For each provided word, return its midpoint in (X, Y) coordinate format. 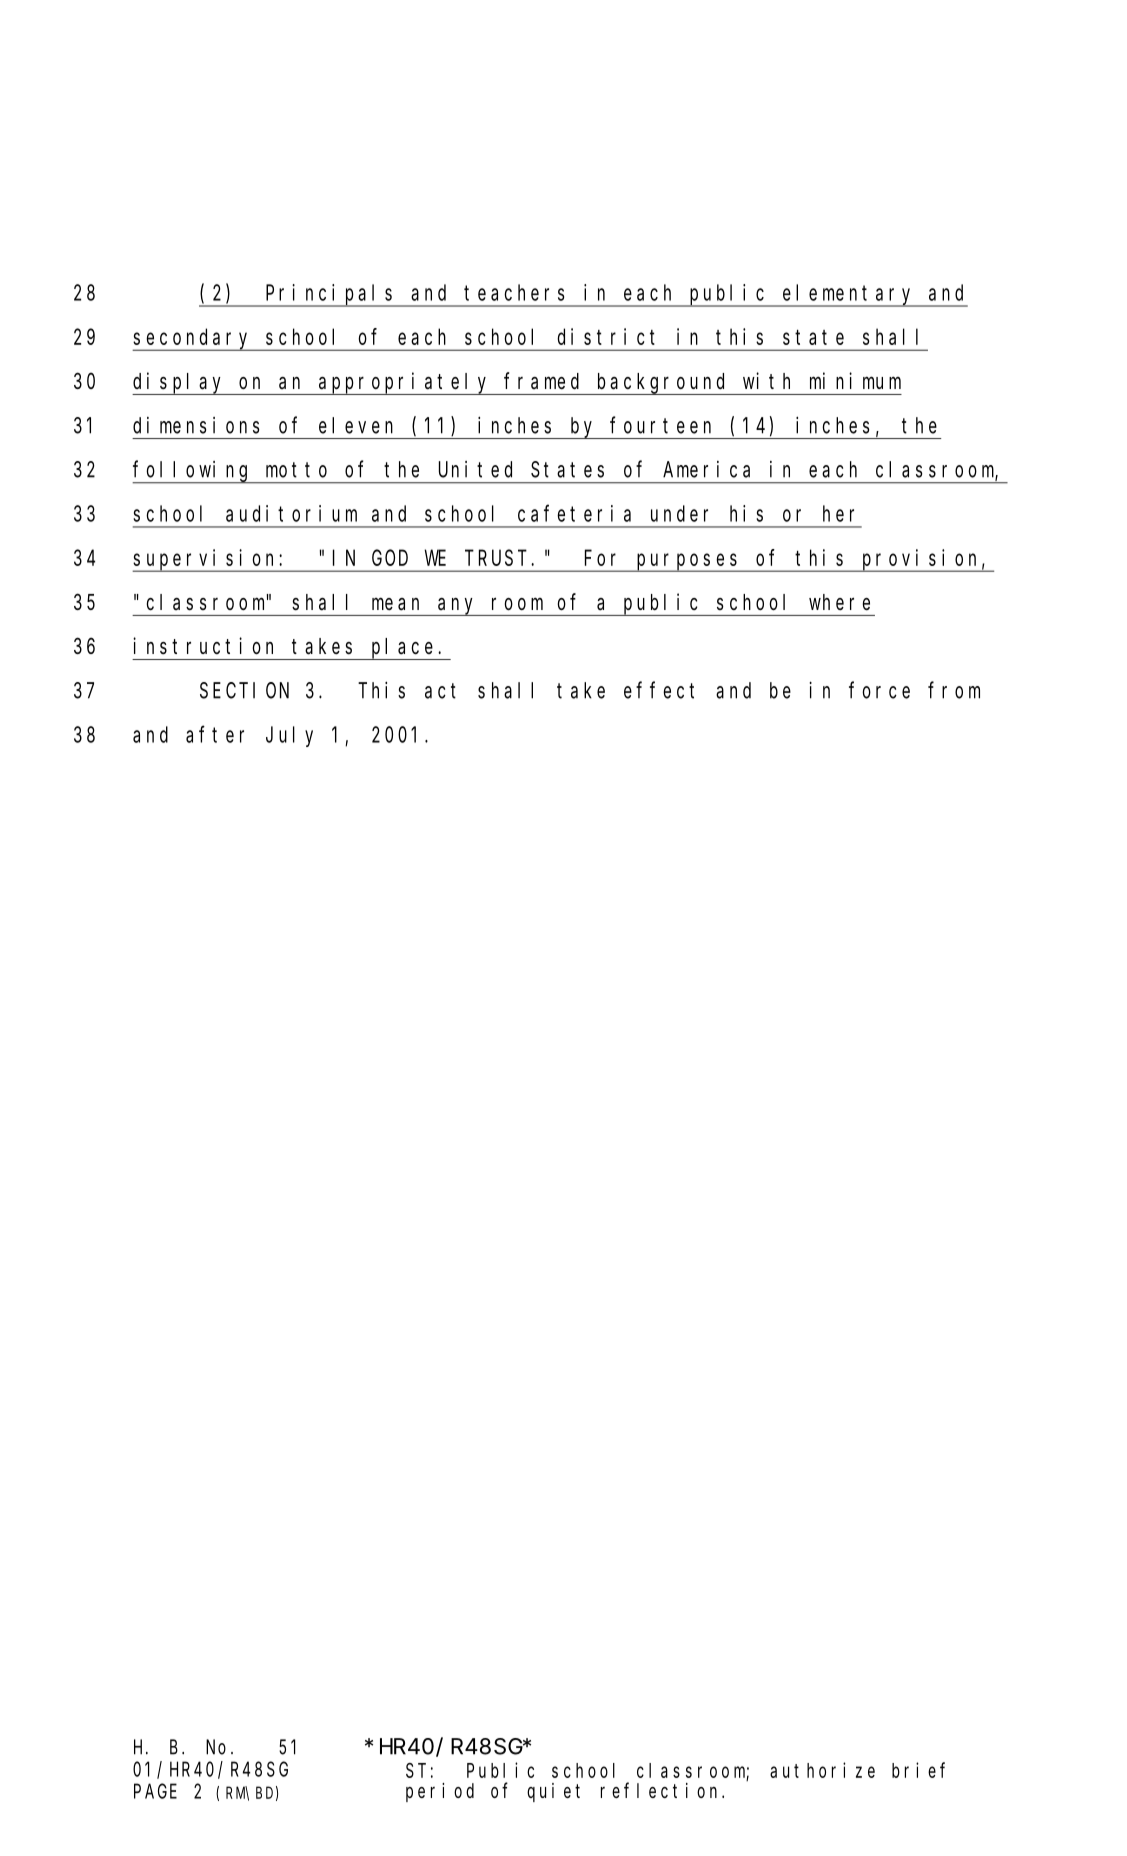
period (440, 1792)
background (663, 384)
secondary (193, 339)
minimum (855, 380)
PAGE (155, 1791)
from (954, 690)
